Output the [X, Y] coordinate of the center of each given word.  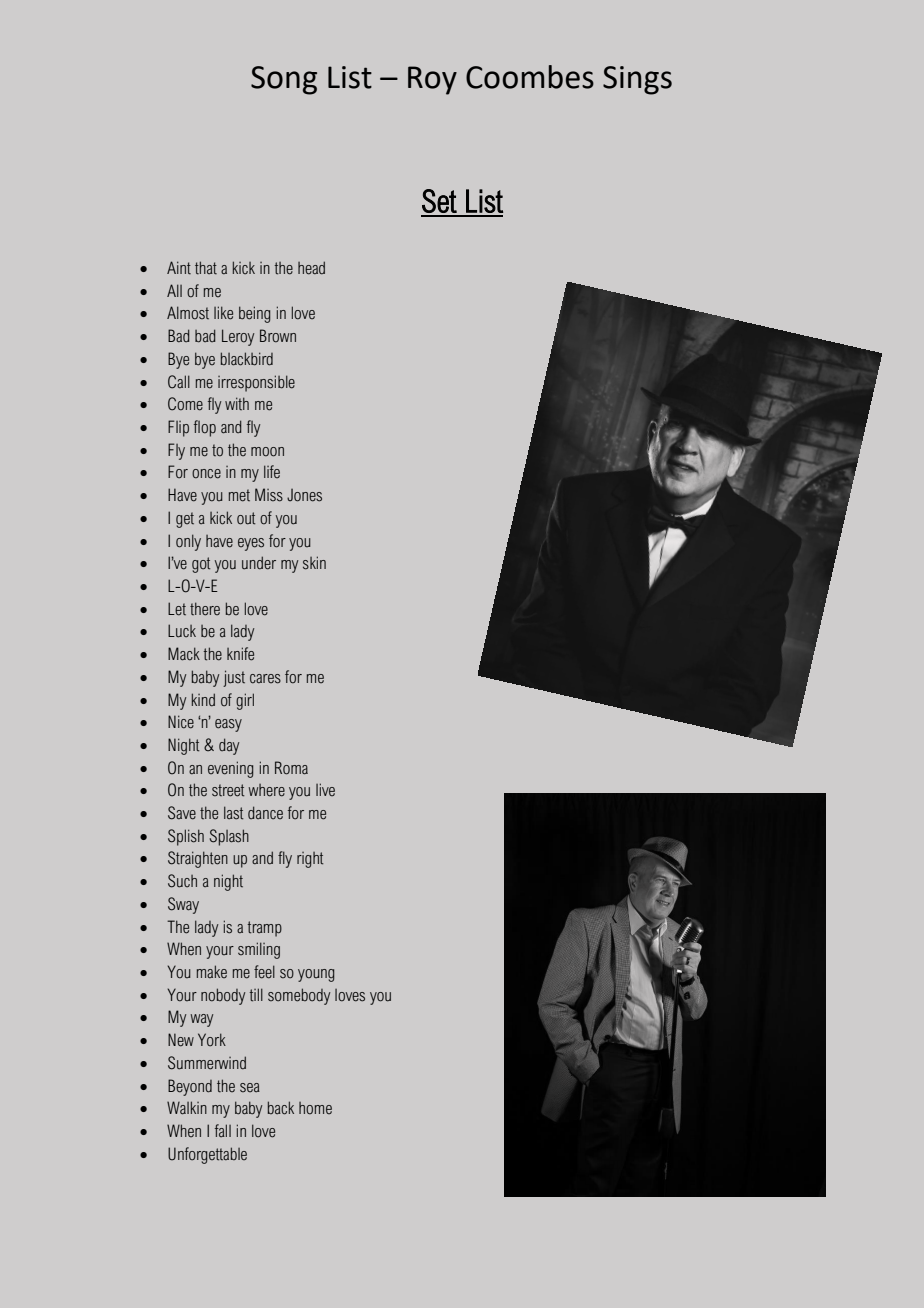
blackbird [247, 359]
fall [223, 1130]
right [310, 860]
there [205, 609]
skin [314, 563]
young [316, 975]
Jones [304, 495]
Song [284, 80]
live [325, 789]
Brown [278, 336]
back [281, 1108]
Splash [229, 837]
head [311, 268]
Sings [637, 80]
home [315, 1108]
